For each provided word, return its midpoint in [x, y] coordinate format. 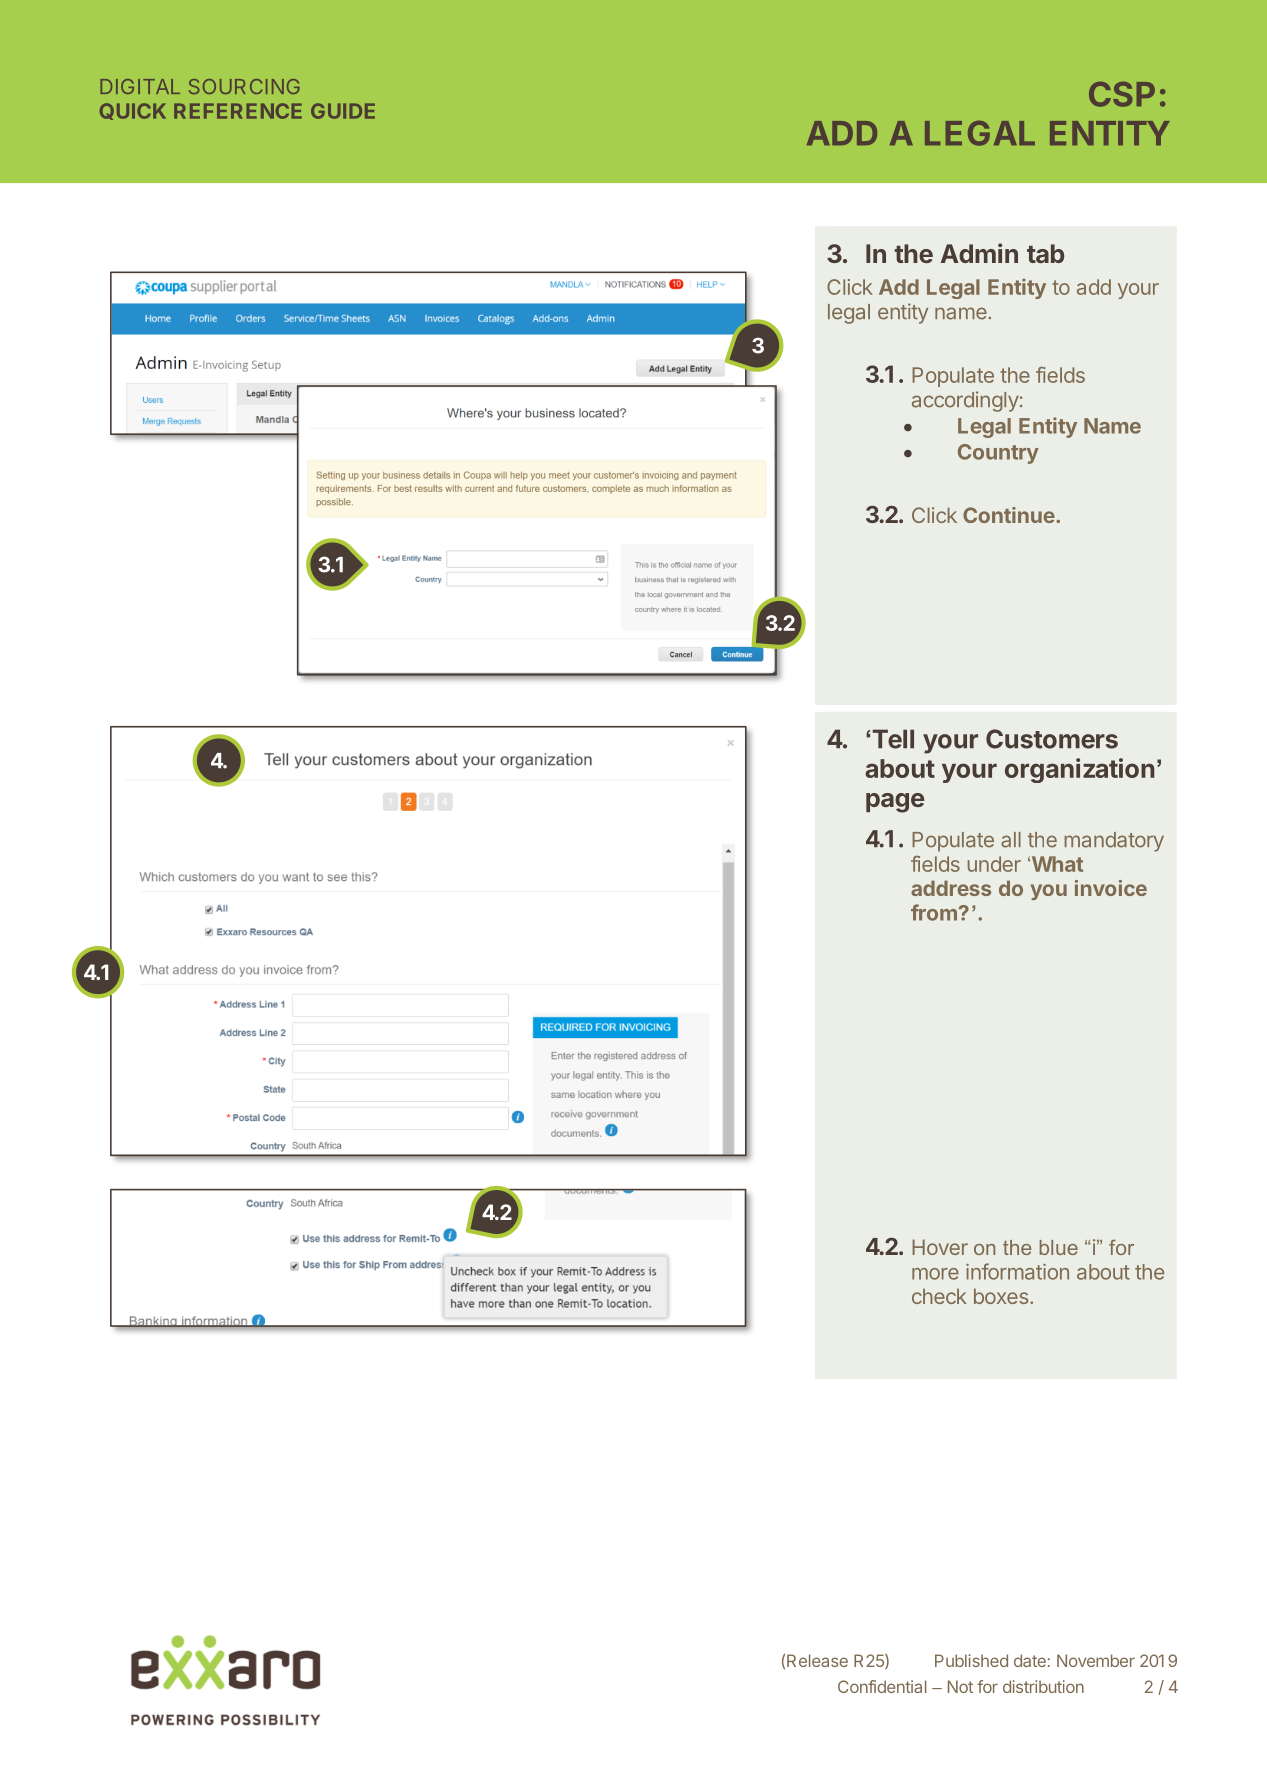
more [935, 1274]
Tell [893, 739]
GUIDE [343, 111]
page [895, 803]
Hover [940, 1247]
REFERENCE [238, 111]
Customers [1052, 739]
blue [1059, 1247]
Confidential [882, 1686]
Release [817, 1660]
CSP [1122, 94]
